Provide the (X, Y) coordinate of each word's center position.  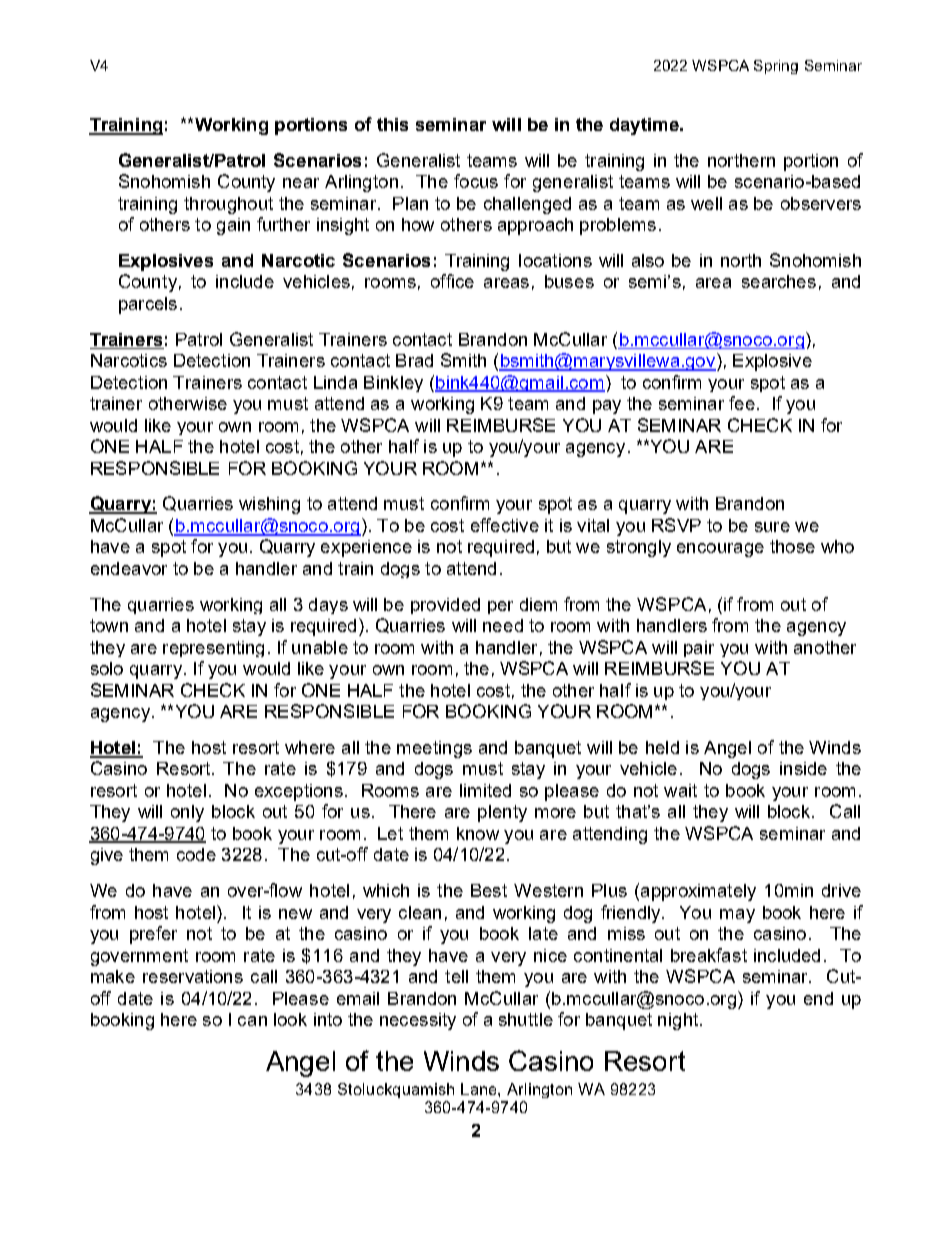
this (392, 124)
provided (445, 606)
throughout (228, 205)
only (187, 813)
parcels (148, 305)
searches (779, 281)
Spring (776, 67)
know (478, 833)
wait (680, 790)
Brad (414, 360)
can (252, 1021)
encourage (720, 550)
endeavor (129, 568)
